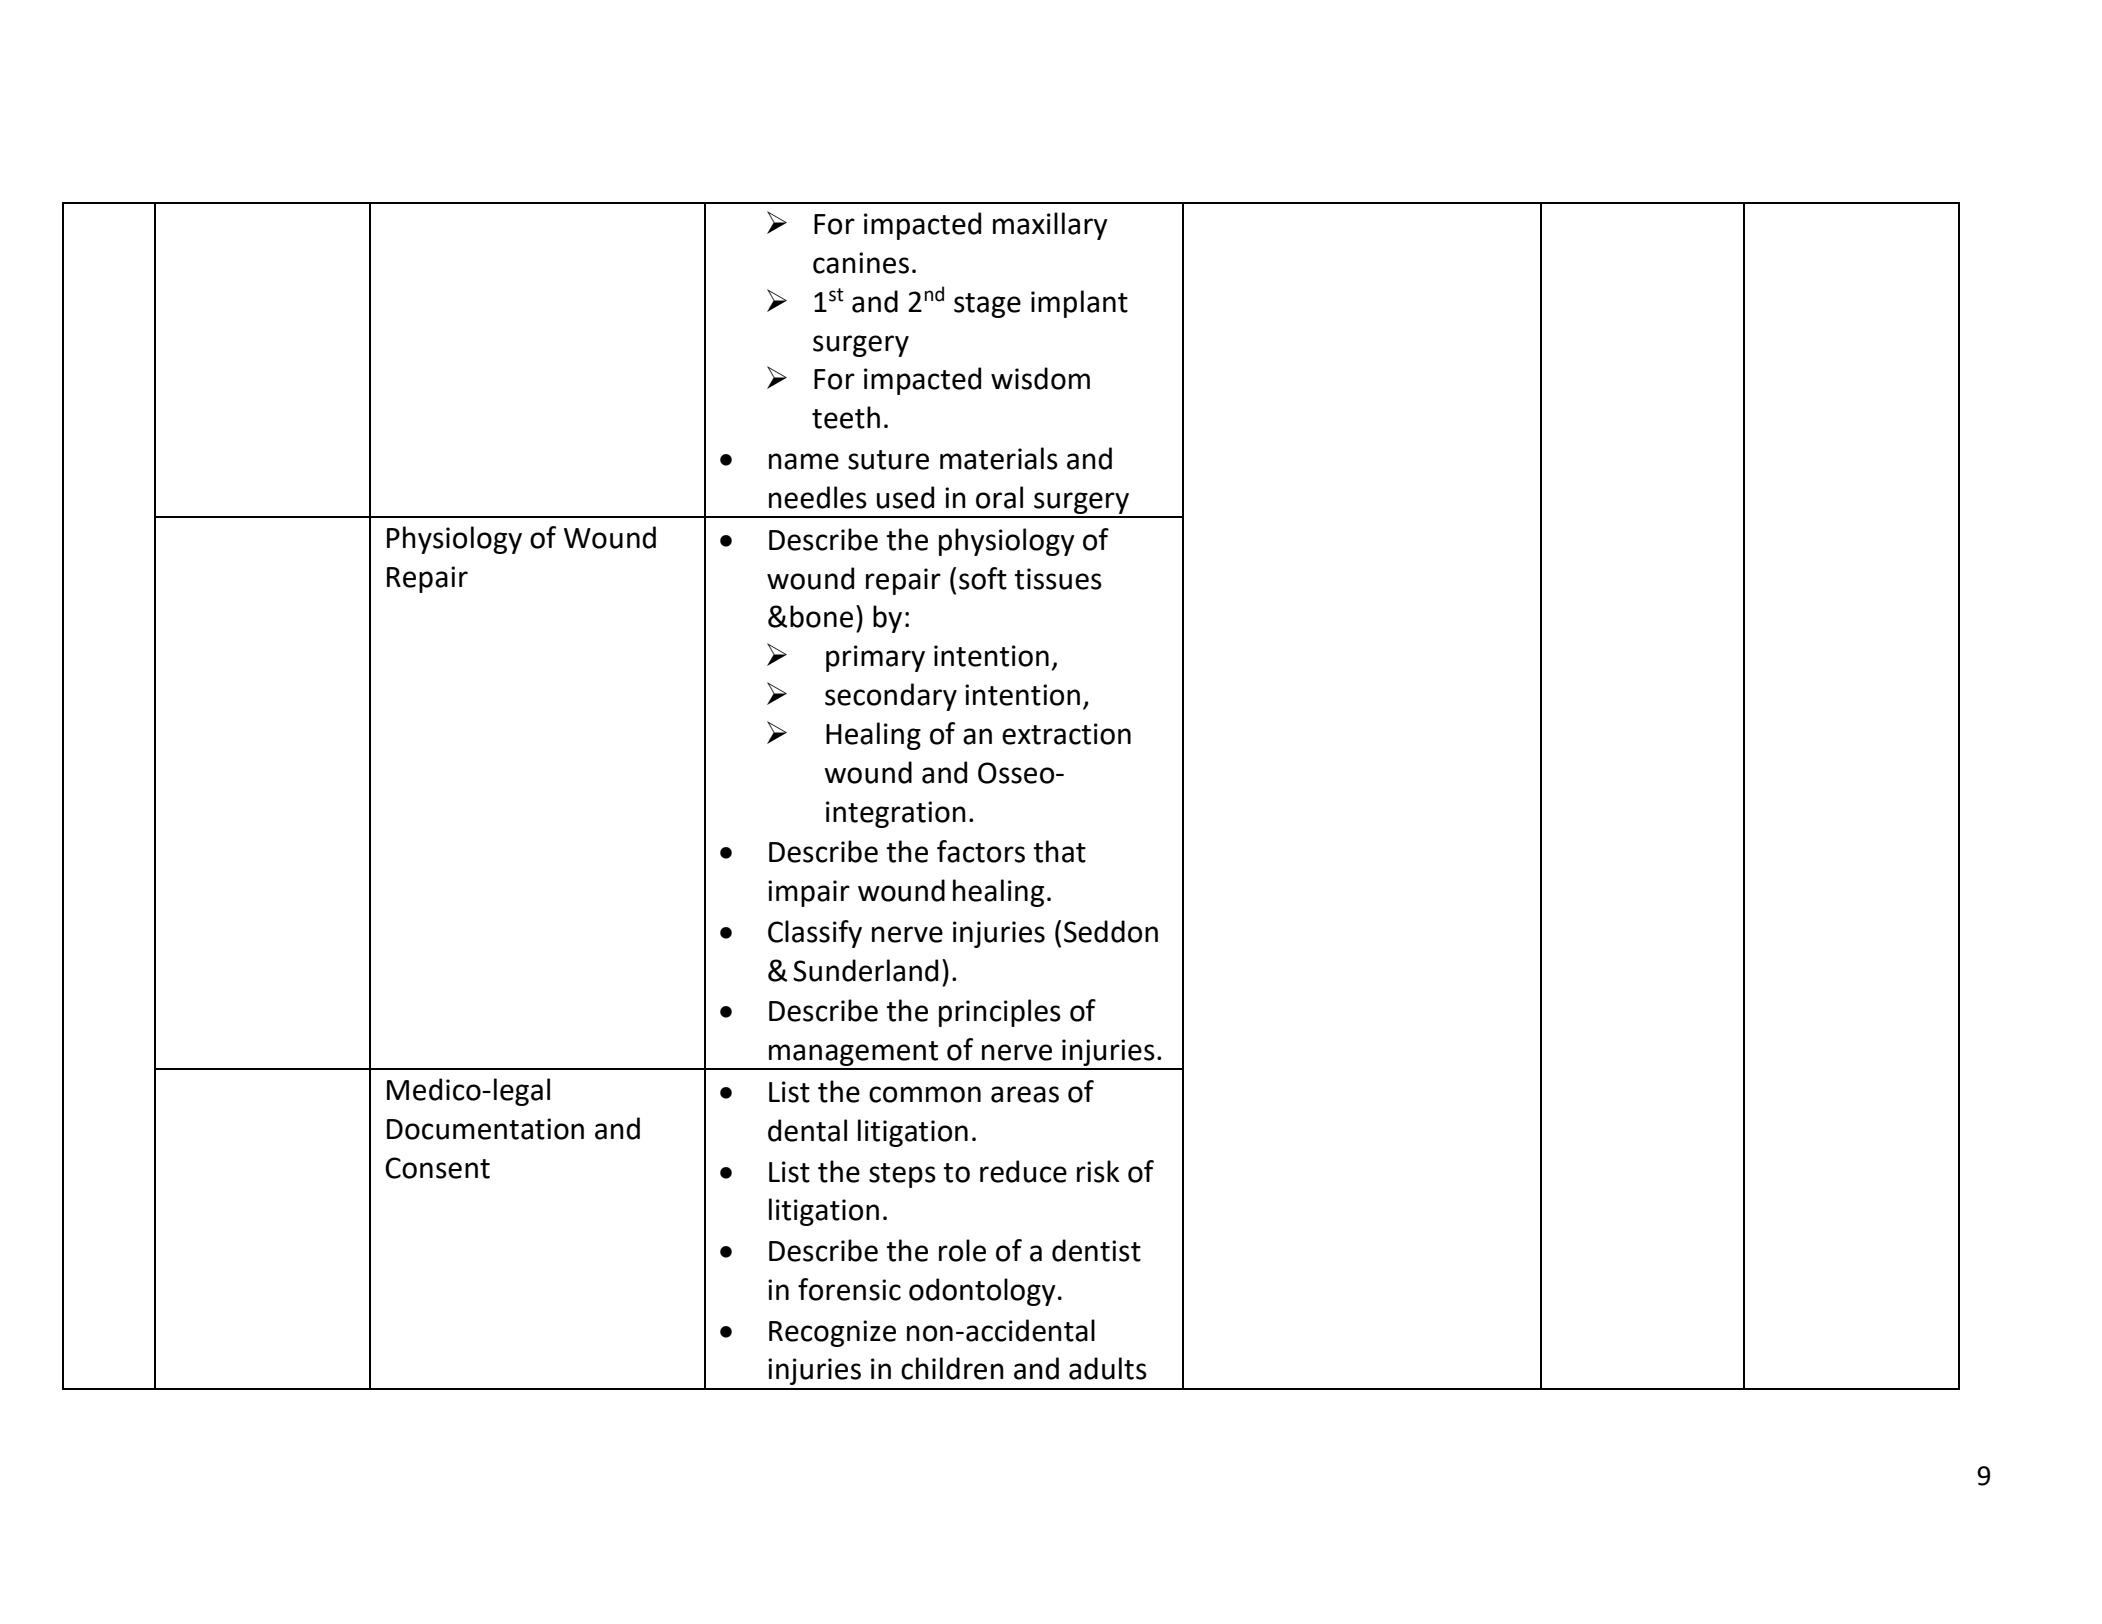 The image size is (2102, 1624). What do you see at coordinates (952, 1368) in the screenshot?
I see `children` at bounding box center [952, 1368].
